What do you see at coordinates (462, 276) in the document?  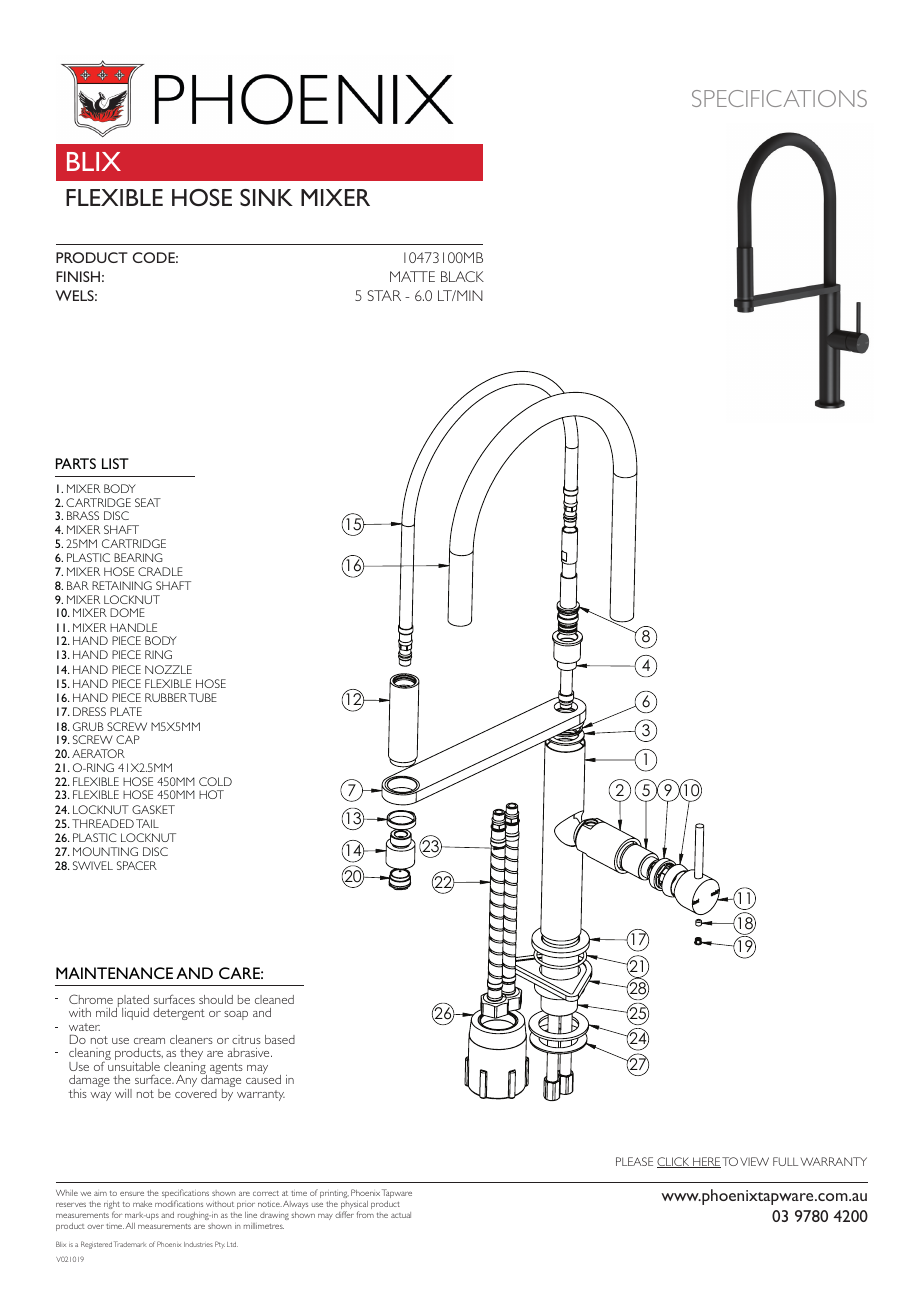 I see `BLACK` at bounding box center [462, 276].
